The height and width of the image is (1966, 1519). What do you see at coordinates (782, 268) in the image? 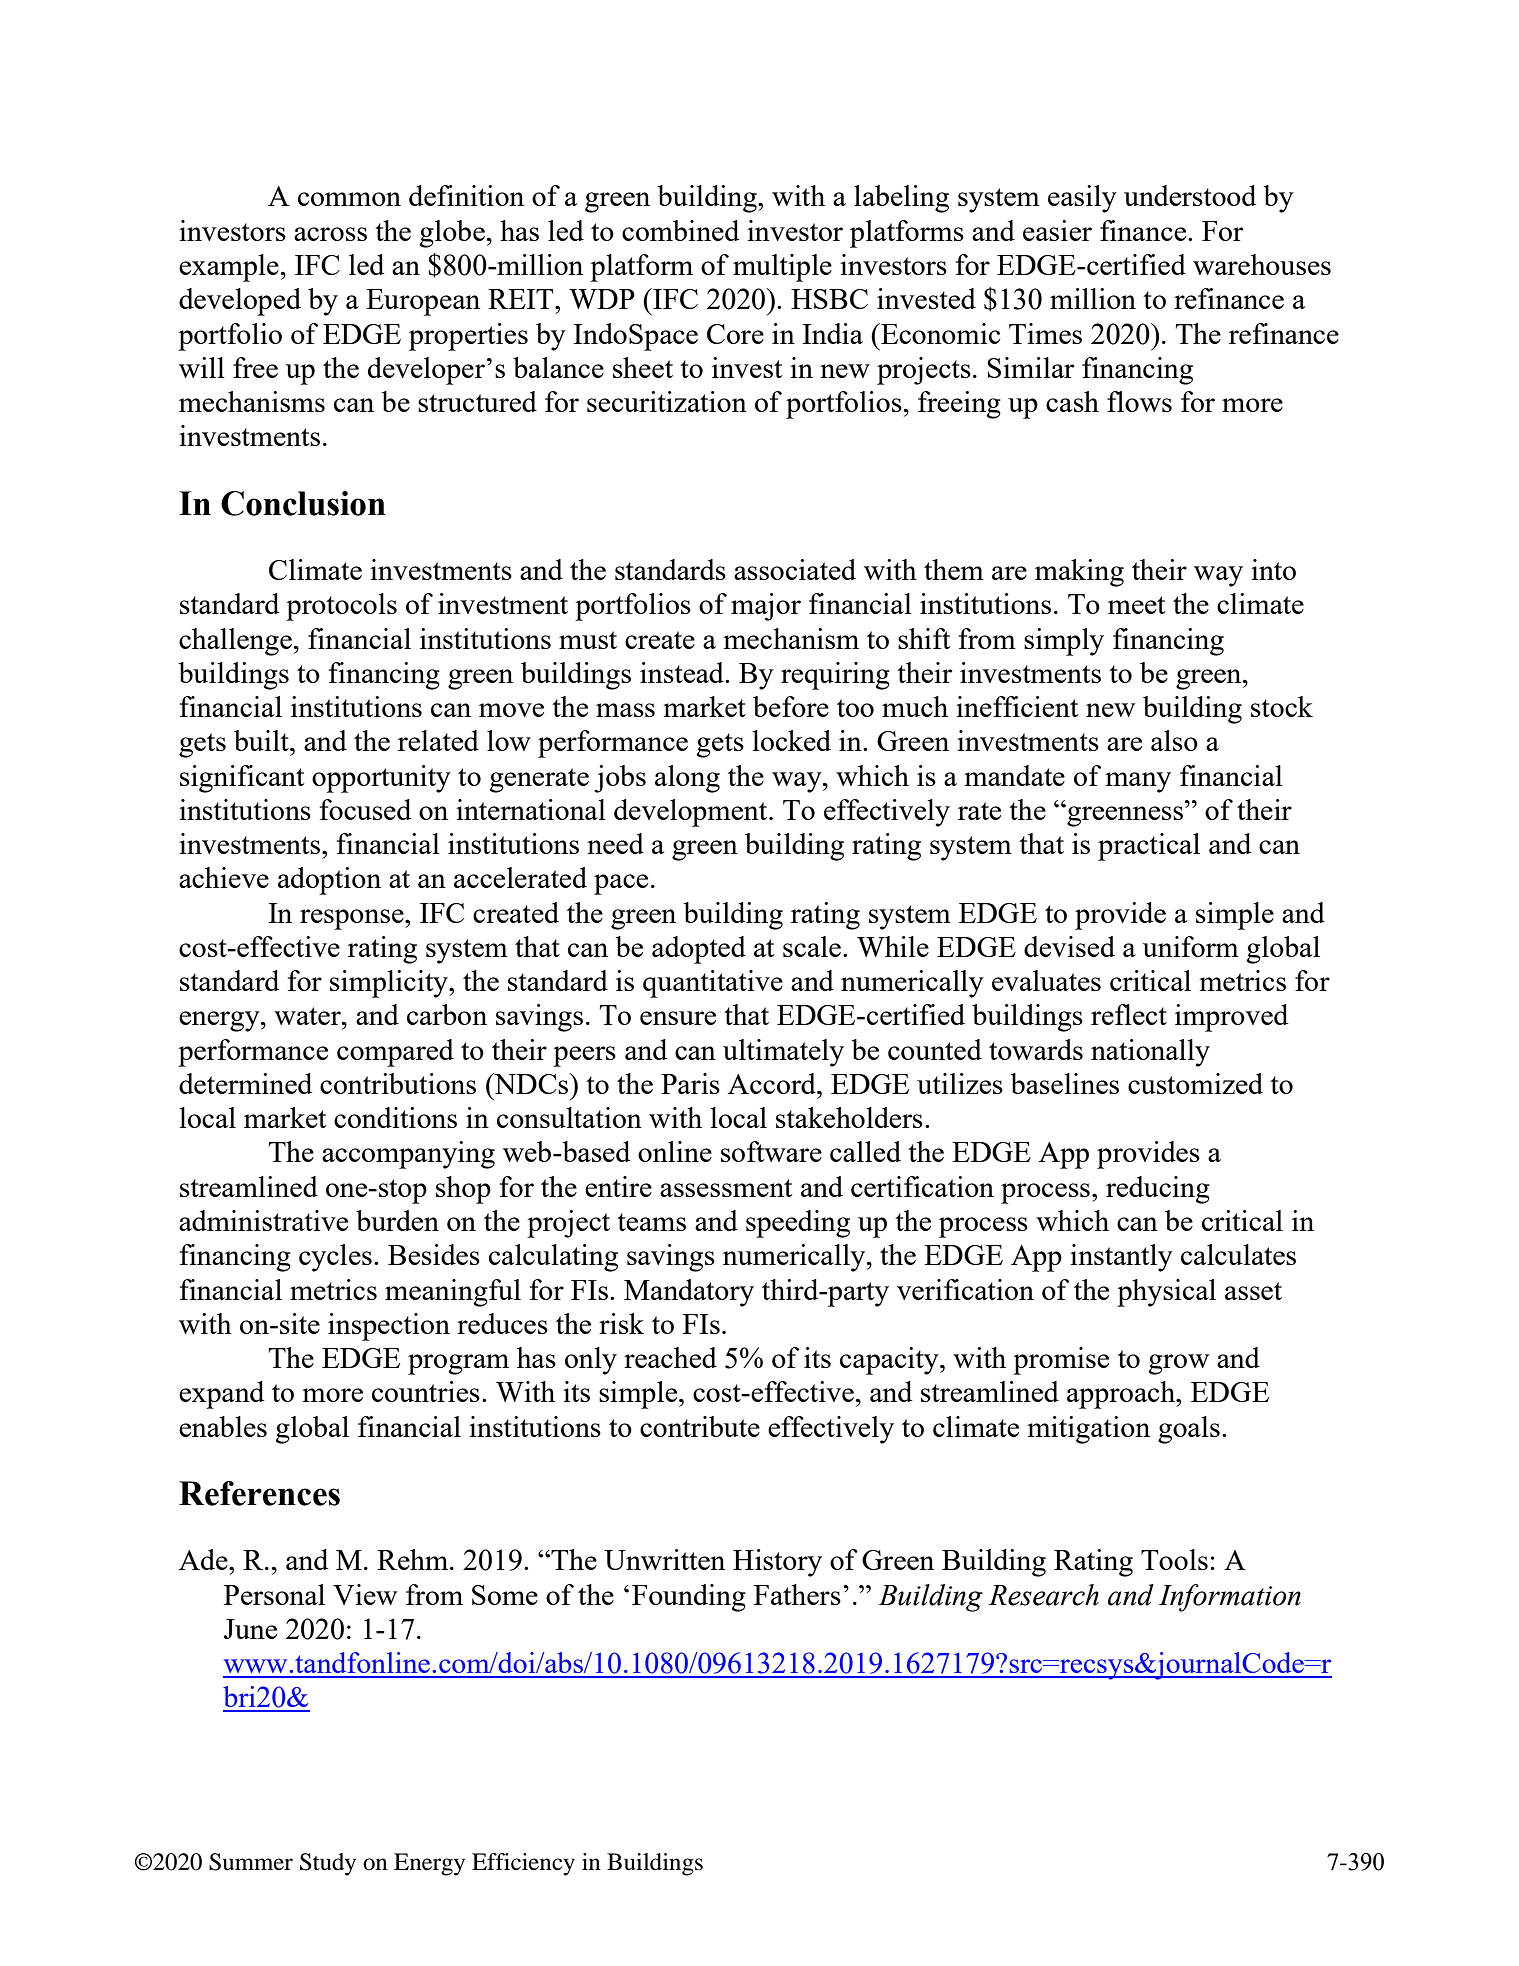
I see `multiple` at bounding box center [782, 268].
